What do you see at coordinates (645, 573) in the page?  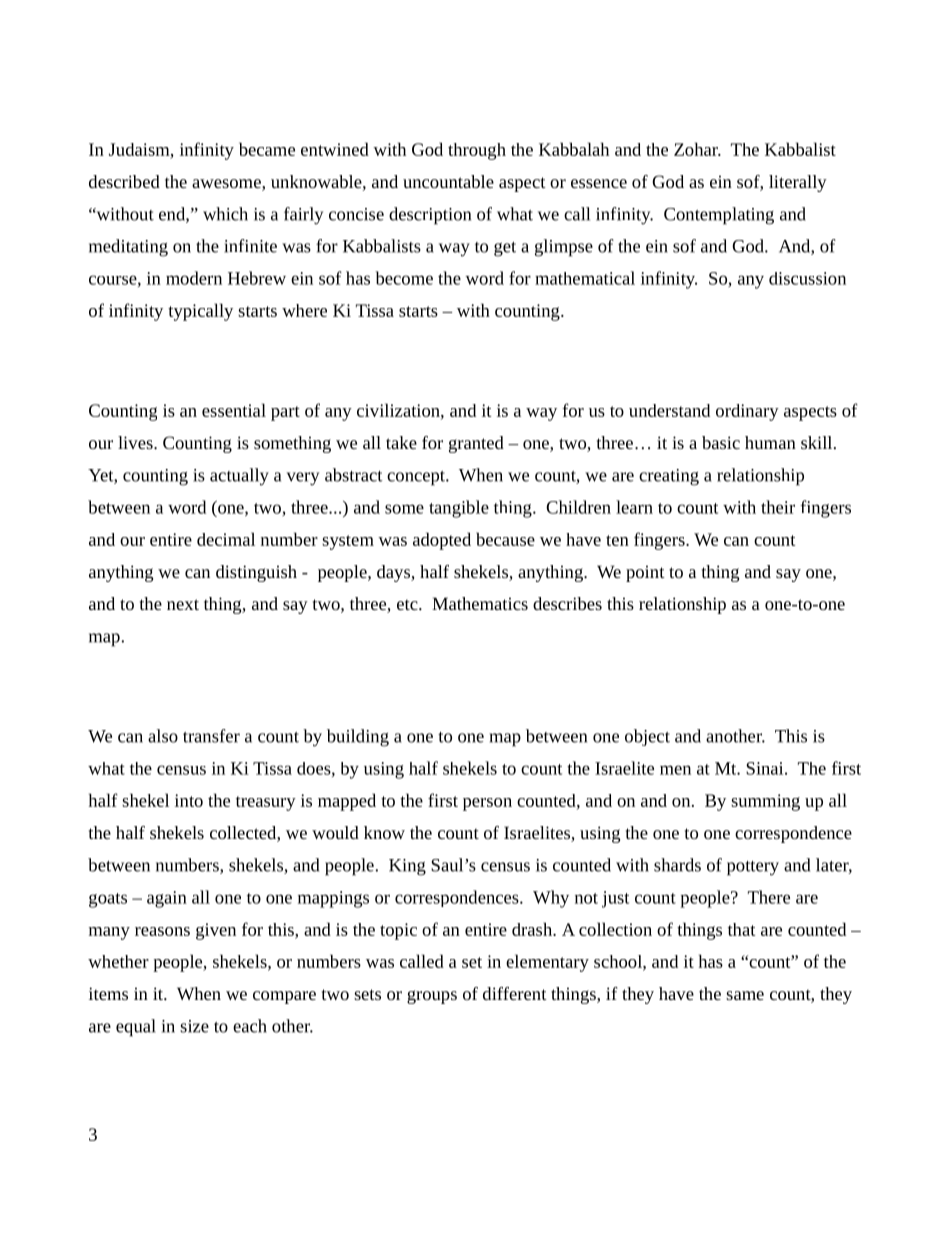 I see `point` at bounding box center [645, 573].
